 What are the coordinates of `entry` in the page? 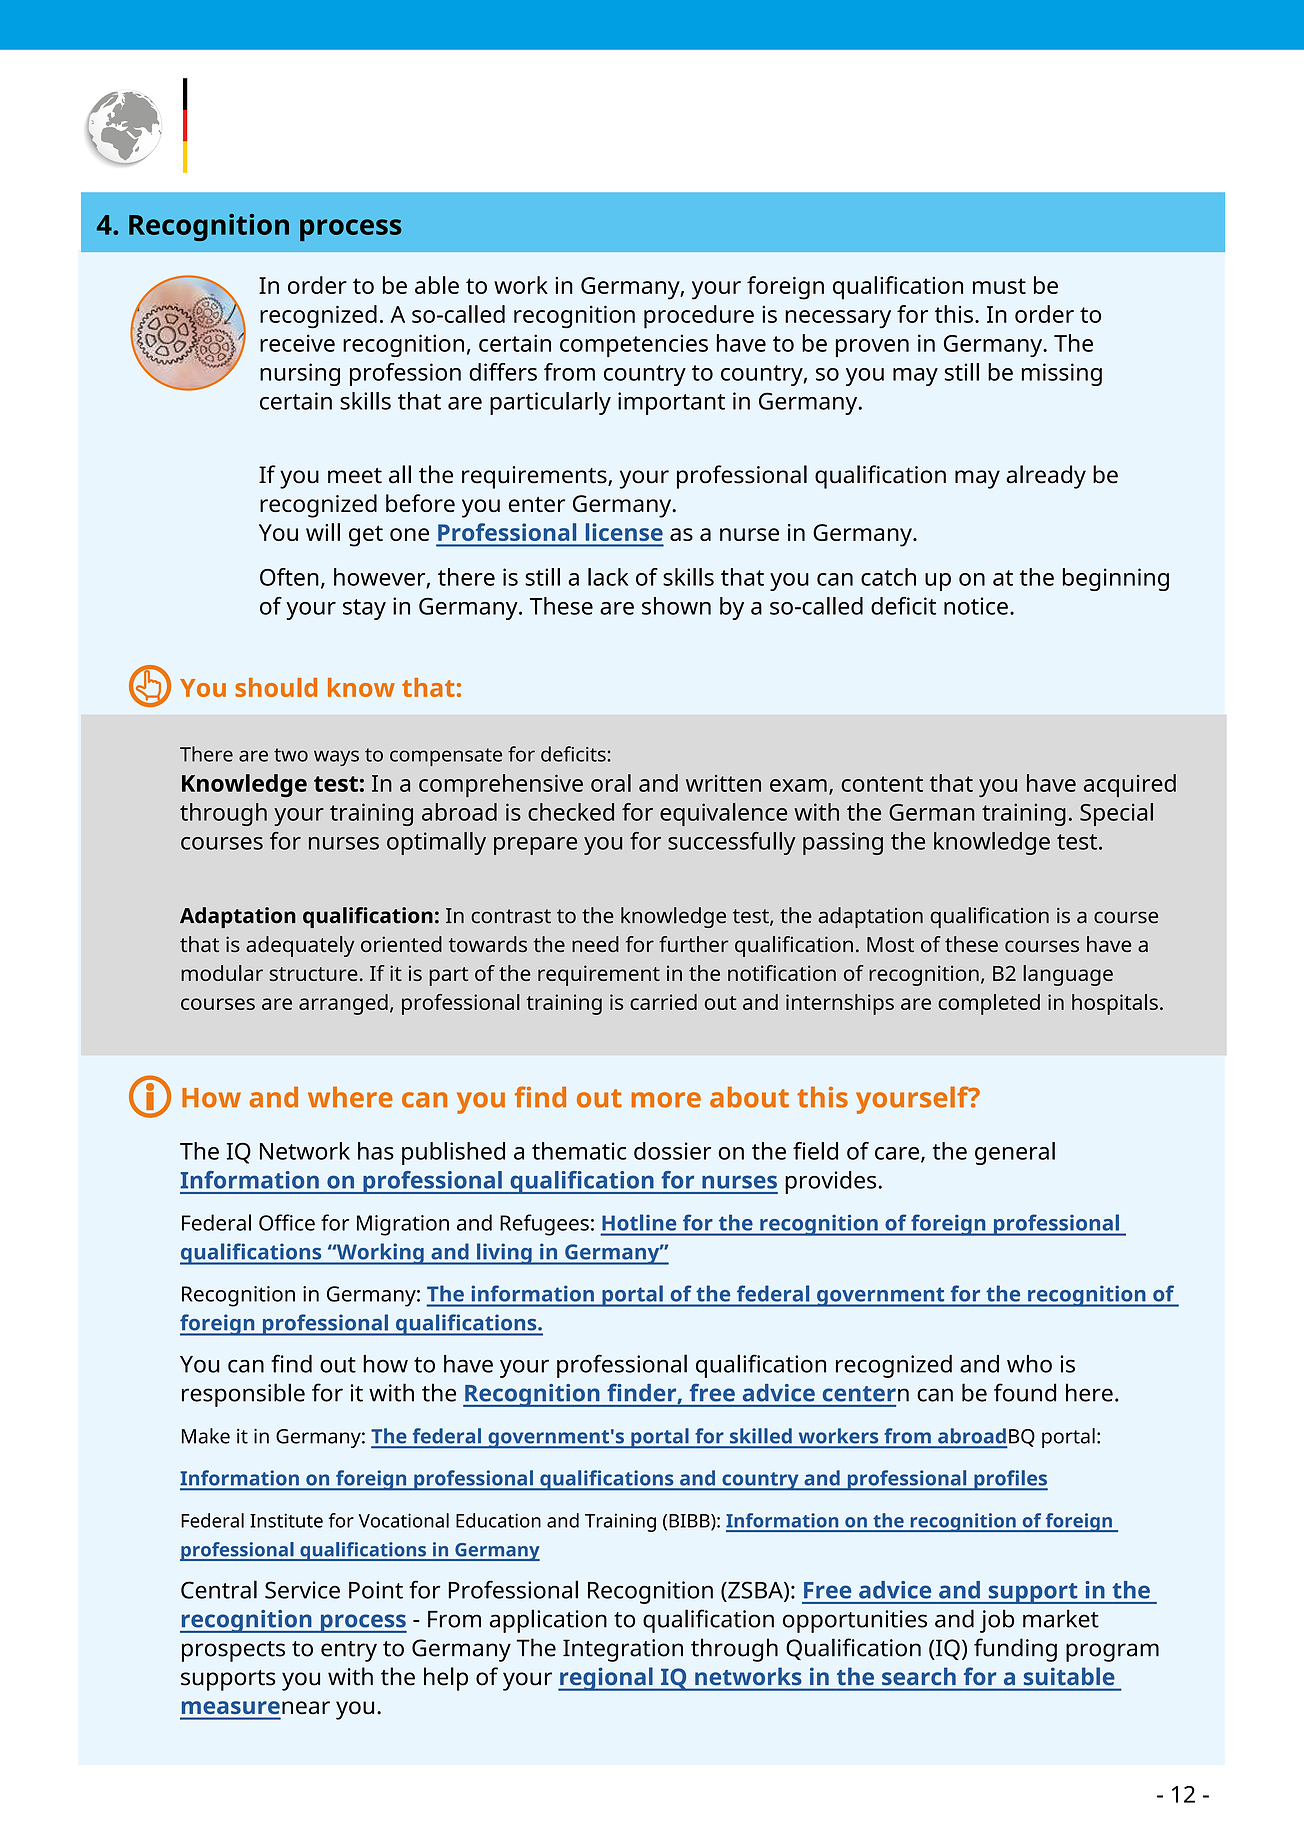 It's located at (349, 1651).
